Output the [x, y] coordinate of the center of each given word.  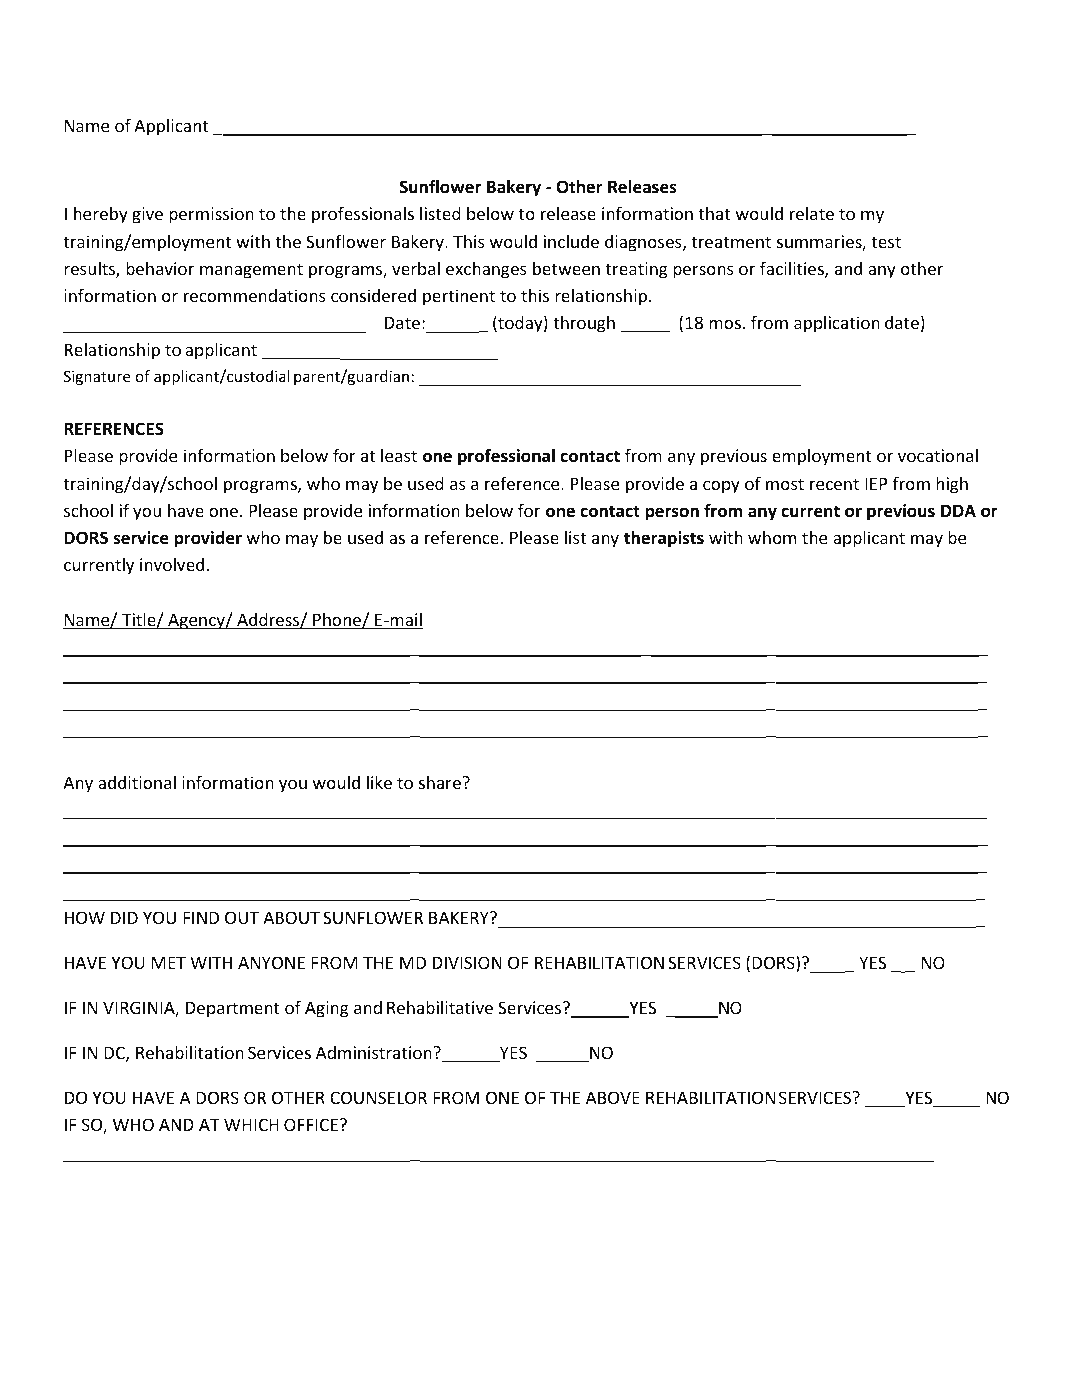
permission [211, 215]
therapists [664, 539]
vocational [938, 455]
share [441, 782]
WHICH [251, 1124]
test [886, 242]
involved [172, 564]
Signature [97, 377]
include [571, 241]
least [399, 455]
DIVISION [467, 962]
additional [137, 782]
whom [772, 537]
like [379, 782]
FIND [201, 917]
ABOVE [613, 1097]
